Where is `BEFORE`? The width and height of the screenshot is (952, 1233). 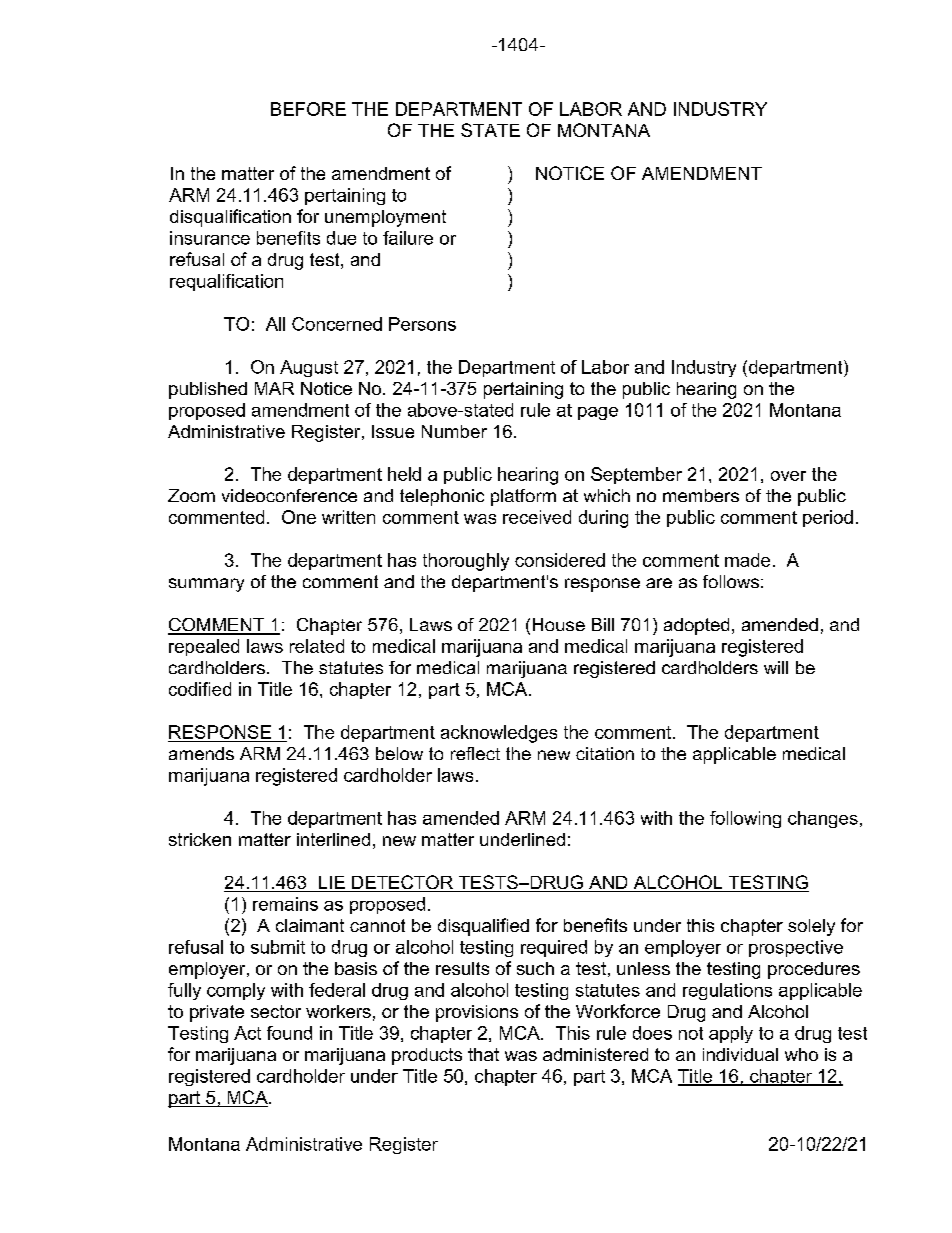 BEFORE is located at coordinates (308, 109).
